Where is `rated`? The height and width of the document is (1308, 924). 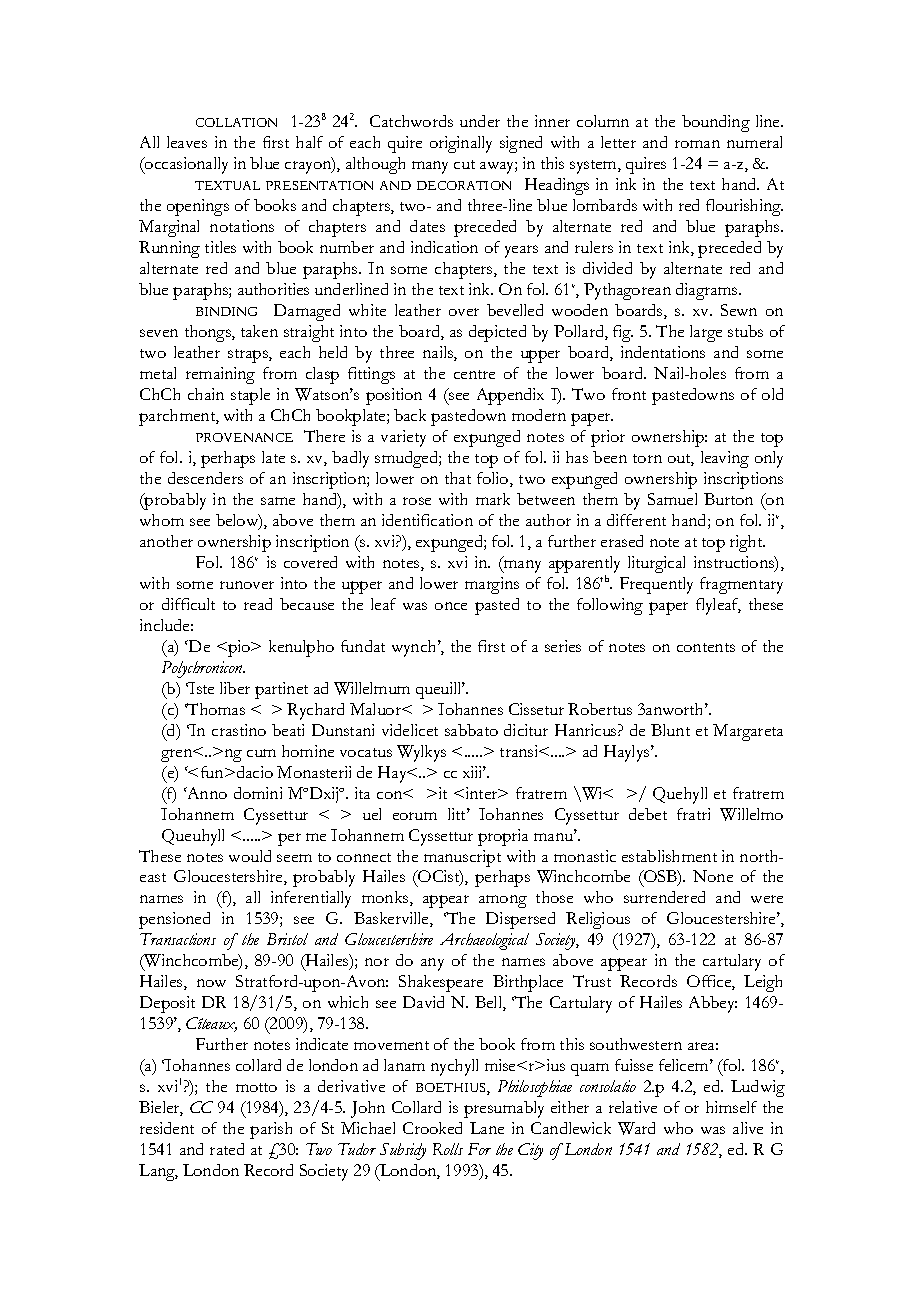
rated is located at coordinates (227, 1149).
